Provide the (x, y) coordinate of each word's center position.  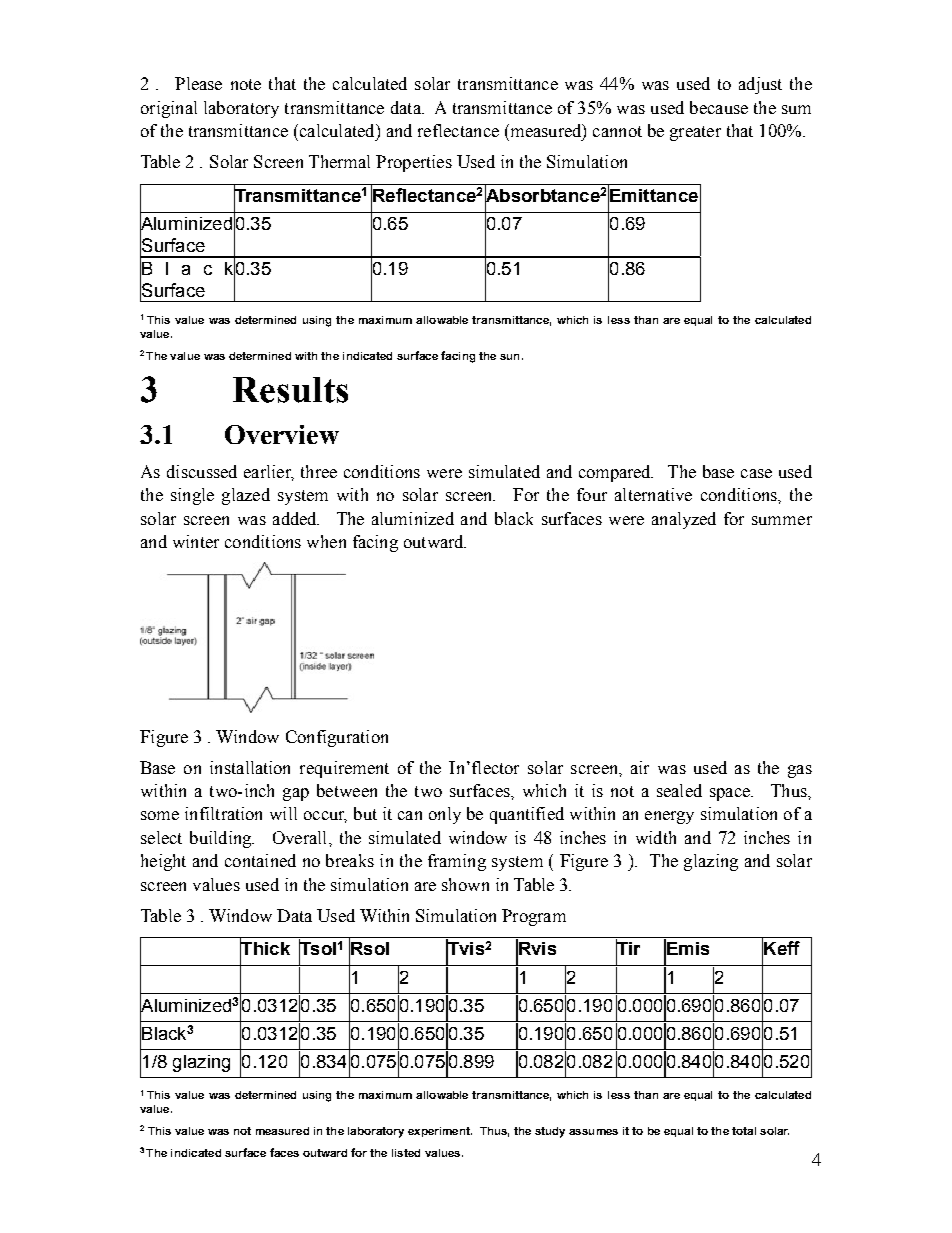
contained (260, 860)
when (326, 541)
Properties (414, 163)
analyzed (684, 520)
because (719, 107)
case (756, 473)
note (246, 84)
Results (290, 390)
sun (509, 357)
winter (196, 541)
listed (406, 1153)
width (656, 837)
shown (465, 884)
